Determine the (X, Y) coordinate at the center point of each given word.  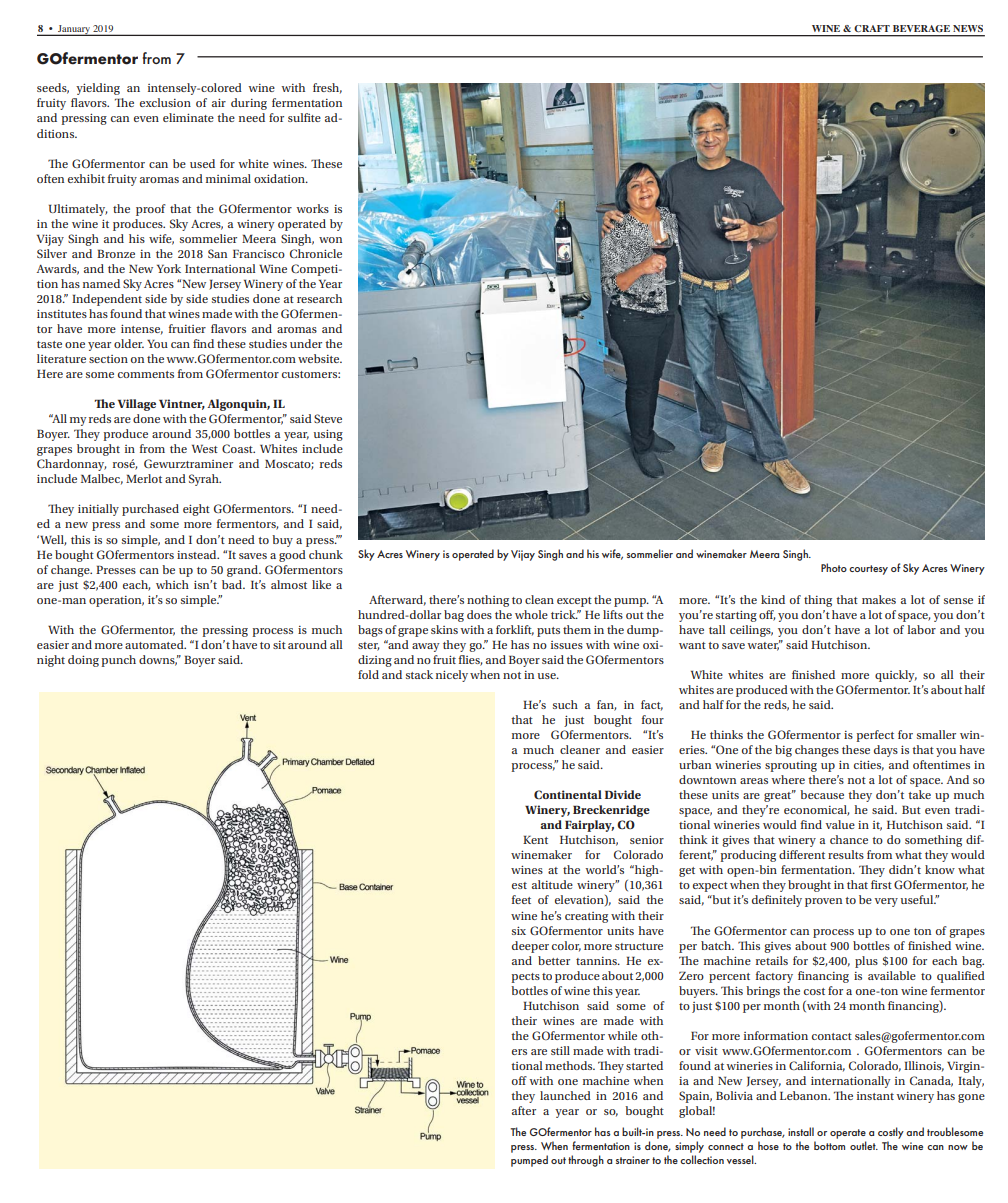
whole (531, 614)
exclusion (165, 102)
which (172, 584)
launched (565, 1095)
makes (879, 599)
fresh (327, 88)
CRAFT (872, 28)
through (586, 1161)
